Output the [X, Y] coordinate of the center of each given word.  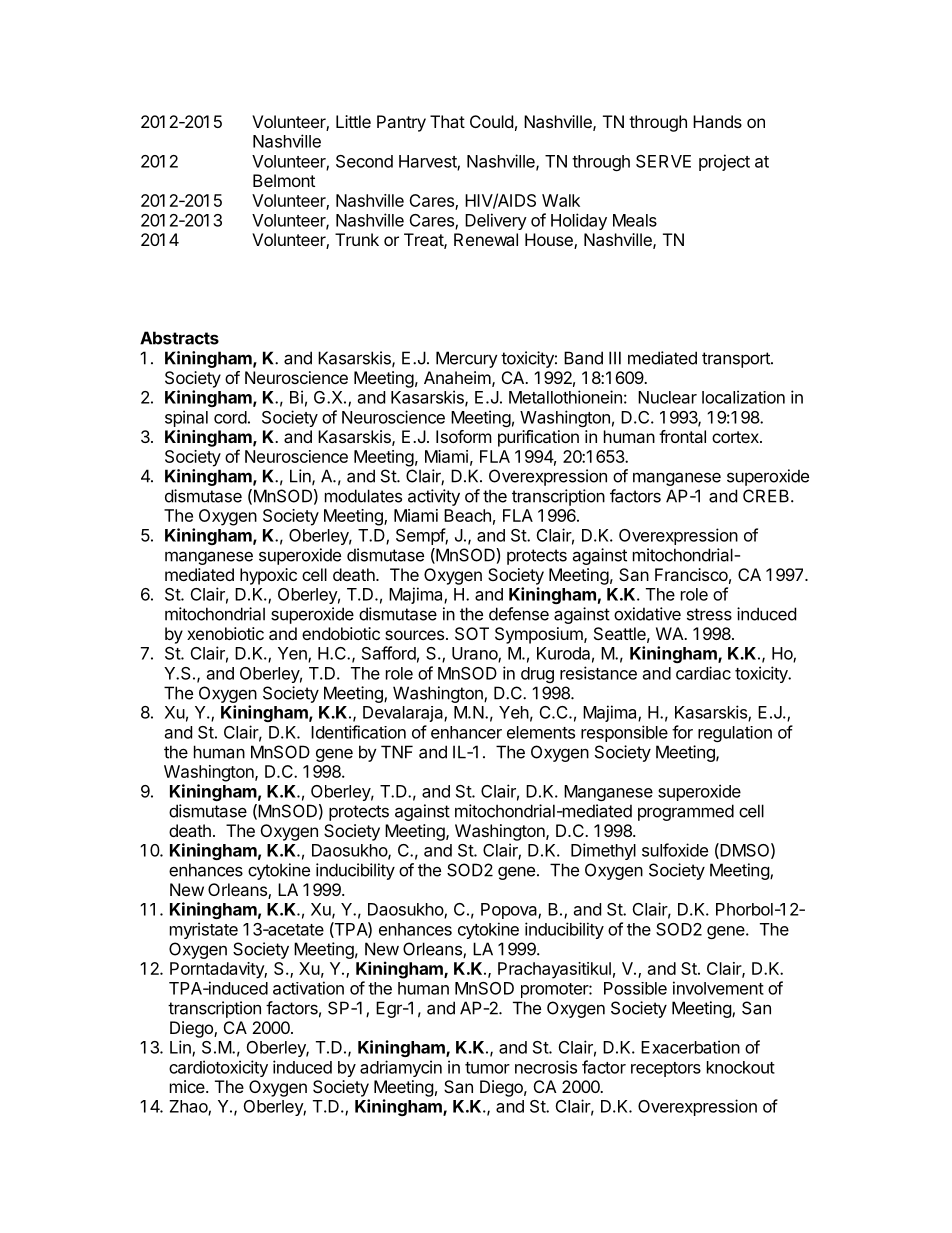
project [724, 162]
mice [188, 1086]
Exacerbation [690, 1047]
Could [491, 121]
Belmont [284, 180]
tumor [487, 1068]
